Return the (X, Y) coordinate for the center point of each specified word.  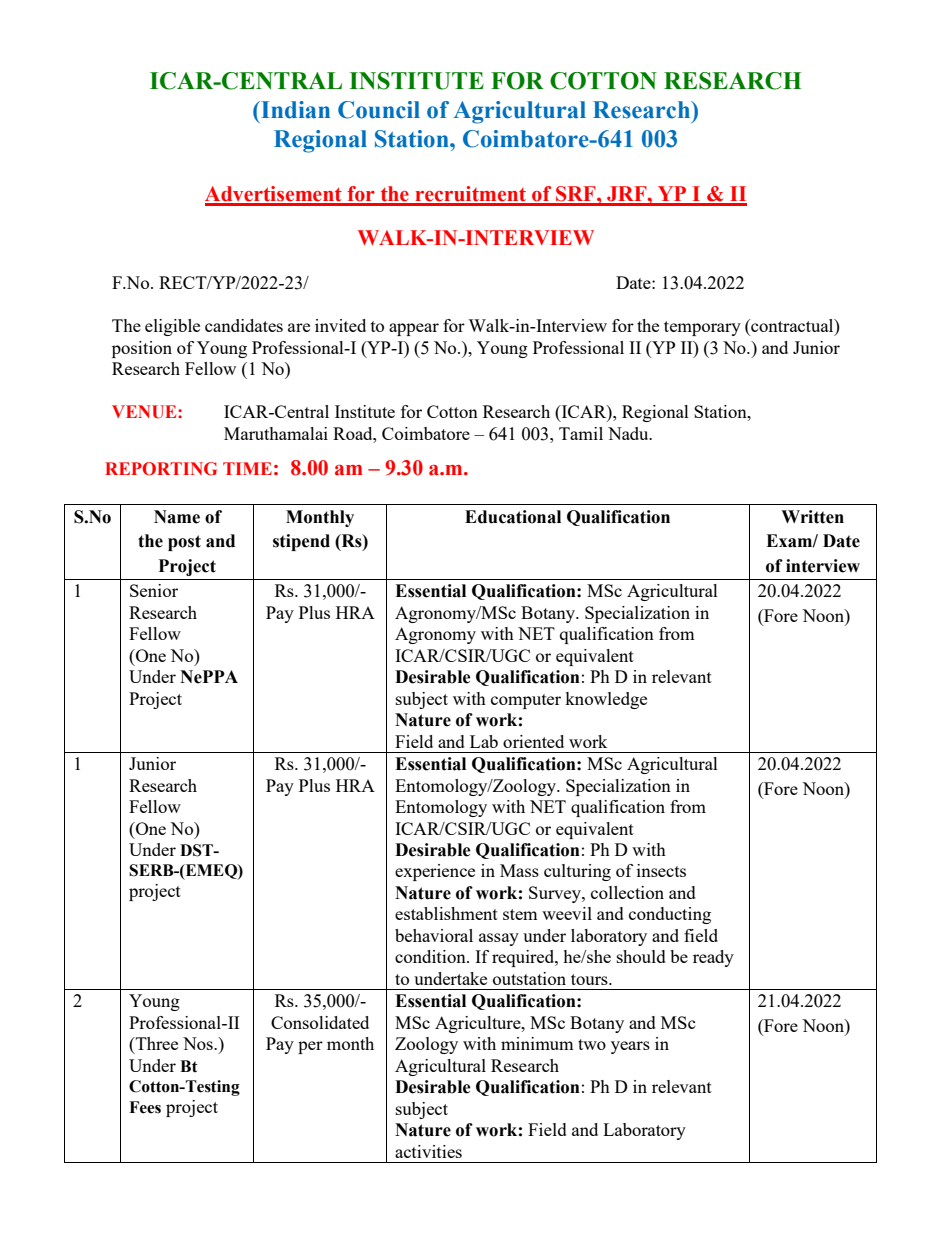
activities (428, 1151)
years (630, 1047)
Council (379, 110)
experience (435, 872)
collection (627, 892)
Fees (145, 1107)
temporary (702, 328)
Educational (513, 517)
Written (812, 517)
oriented (533, 741)
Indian (294, 110)
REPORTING (161, 469)
